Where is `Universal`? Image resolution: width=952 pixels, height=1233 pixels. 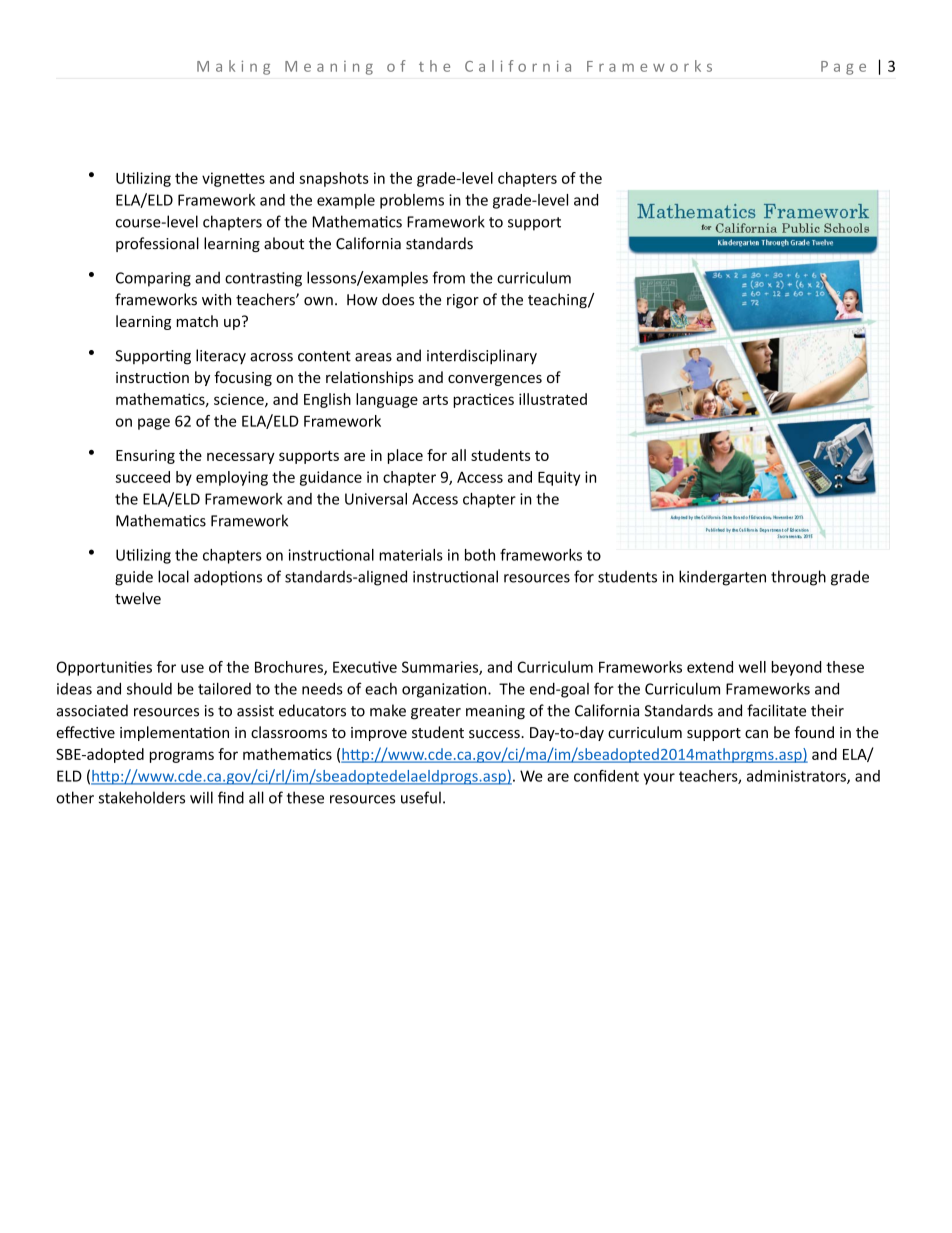
Universal is located at coordinates (376, 499).
